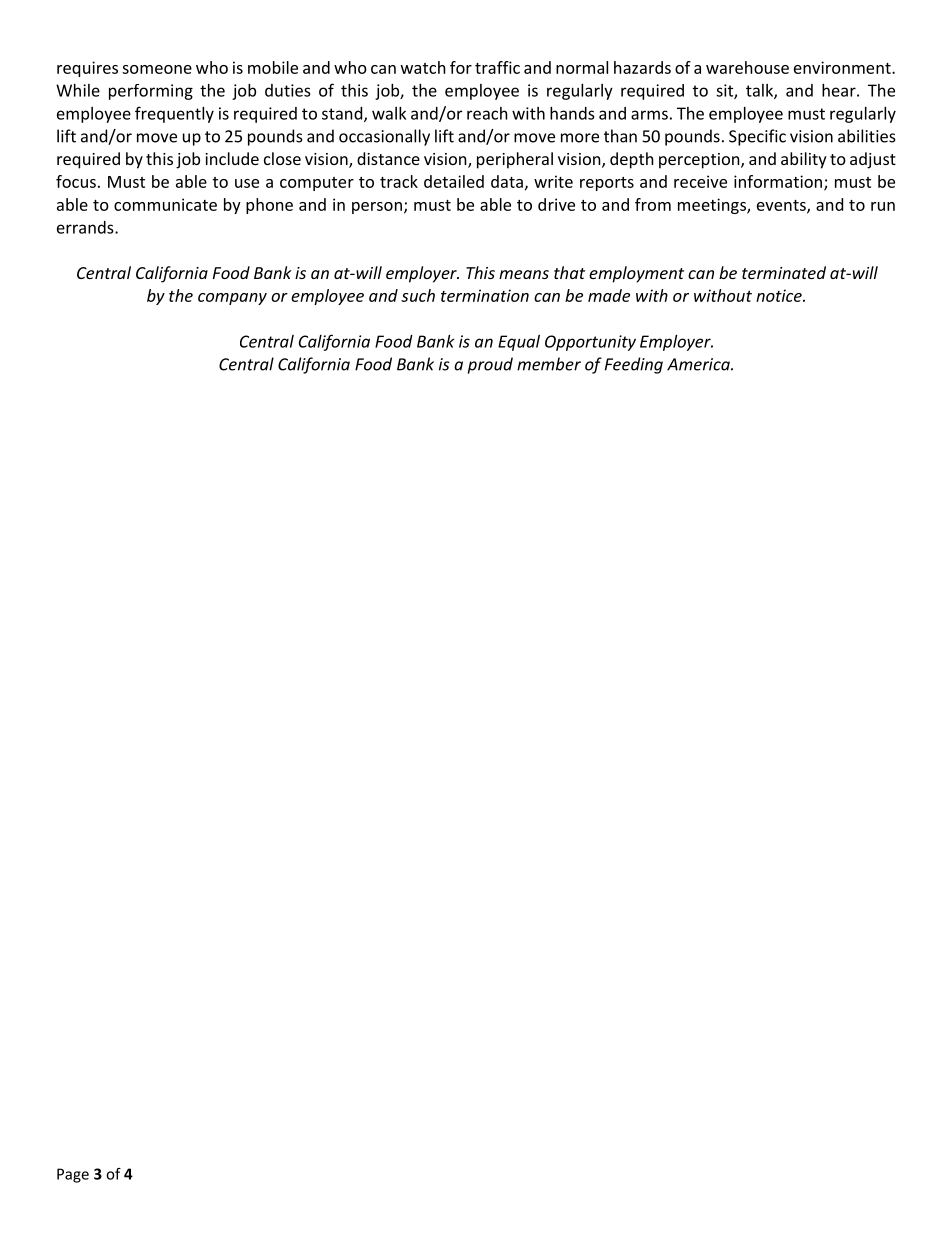  What do you see at coordinates (590, 343) in the page?
I see `Opportunity` at bounding box center [590, 343].
